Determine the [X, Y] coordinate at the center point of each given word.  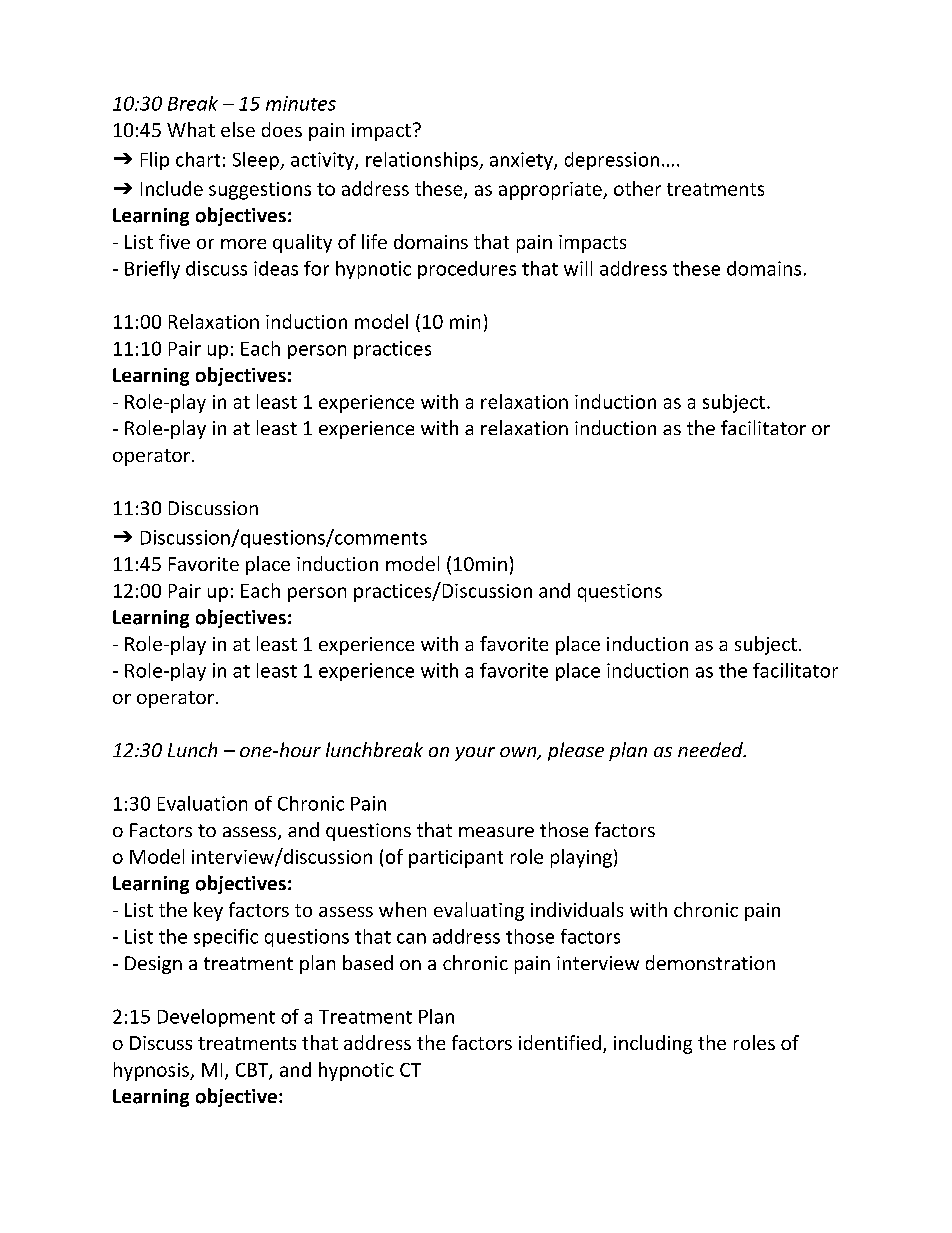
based [368, 962]
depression [612, 161]
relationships [423, 161]
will [578, 268]
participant [456, 859]
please [576, 751]
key [208, 911]
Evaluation [202, 803]
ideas [276, 268]
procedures [467, 270]
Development [216, 1018]
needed [711, 749]
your [475, 754]
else [238, 129]
